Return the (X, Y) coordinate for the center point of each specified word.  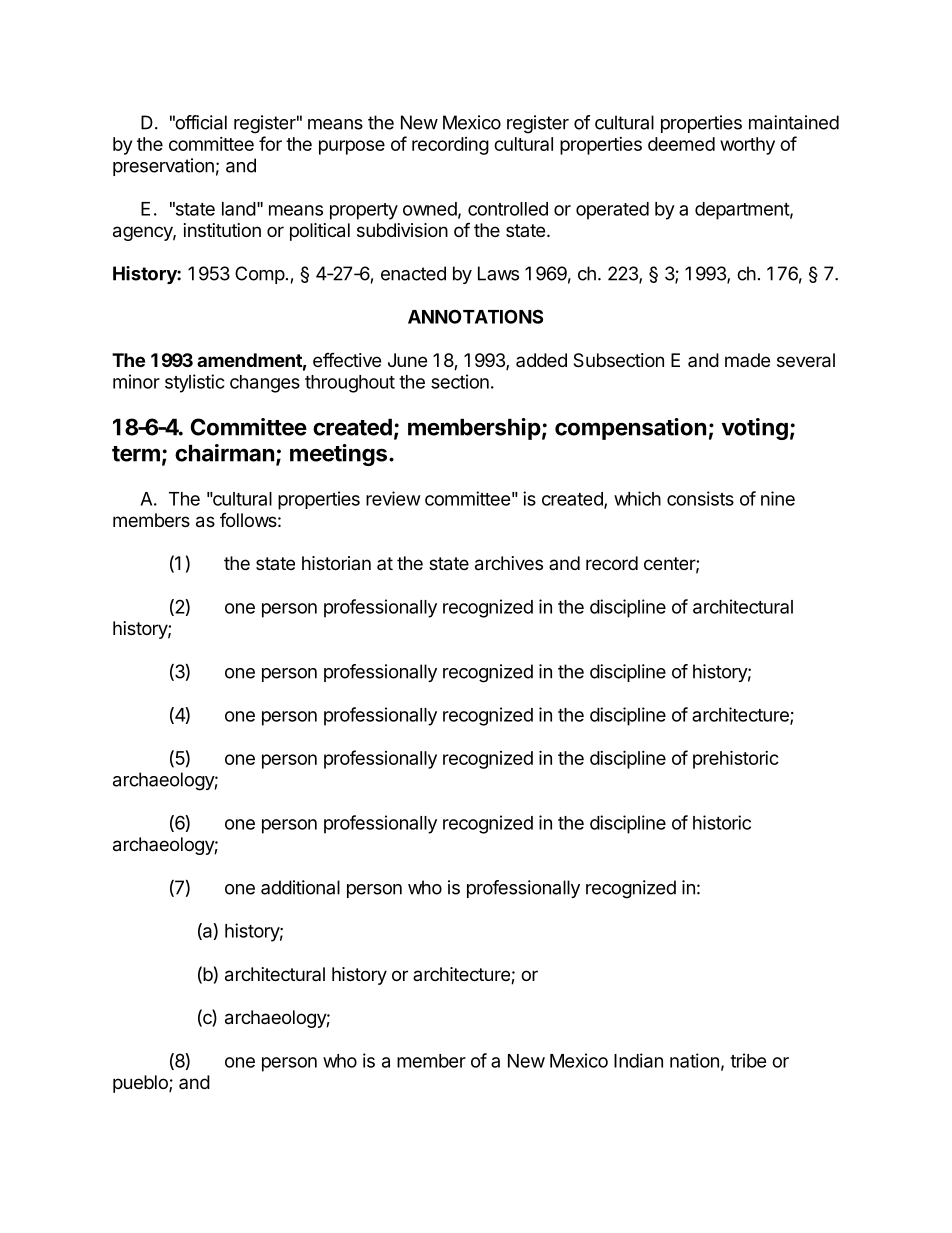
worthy (747, 146)
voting (755, 429)
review (393, 498)
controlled (508, 209)
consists (700, 498)
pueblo (141, 1084)
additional (300, 887)
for (270, 143)
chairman (224, 453)
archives (509, 563)
